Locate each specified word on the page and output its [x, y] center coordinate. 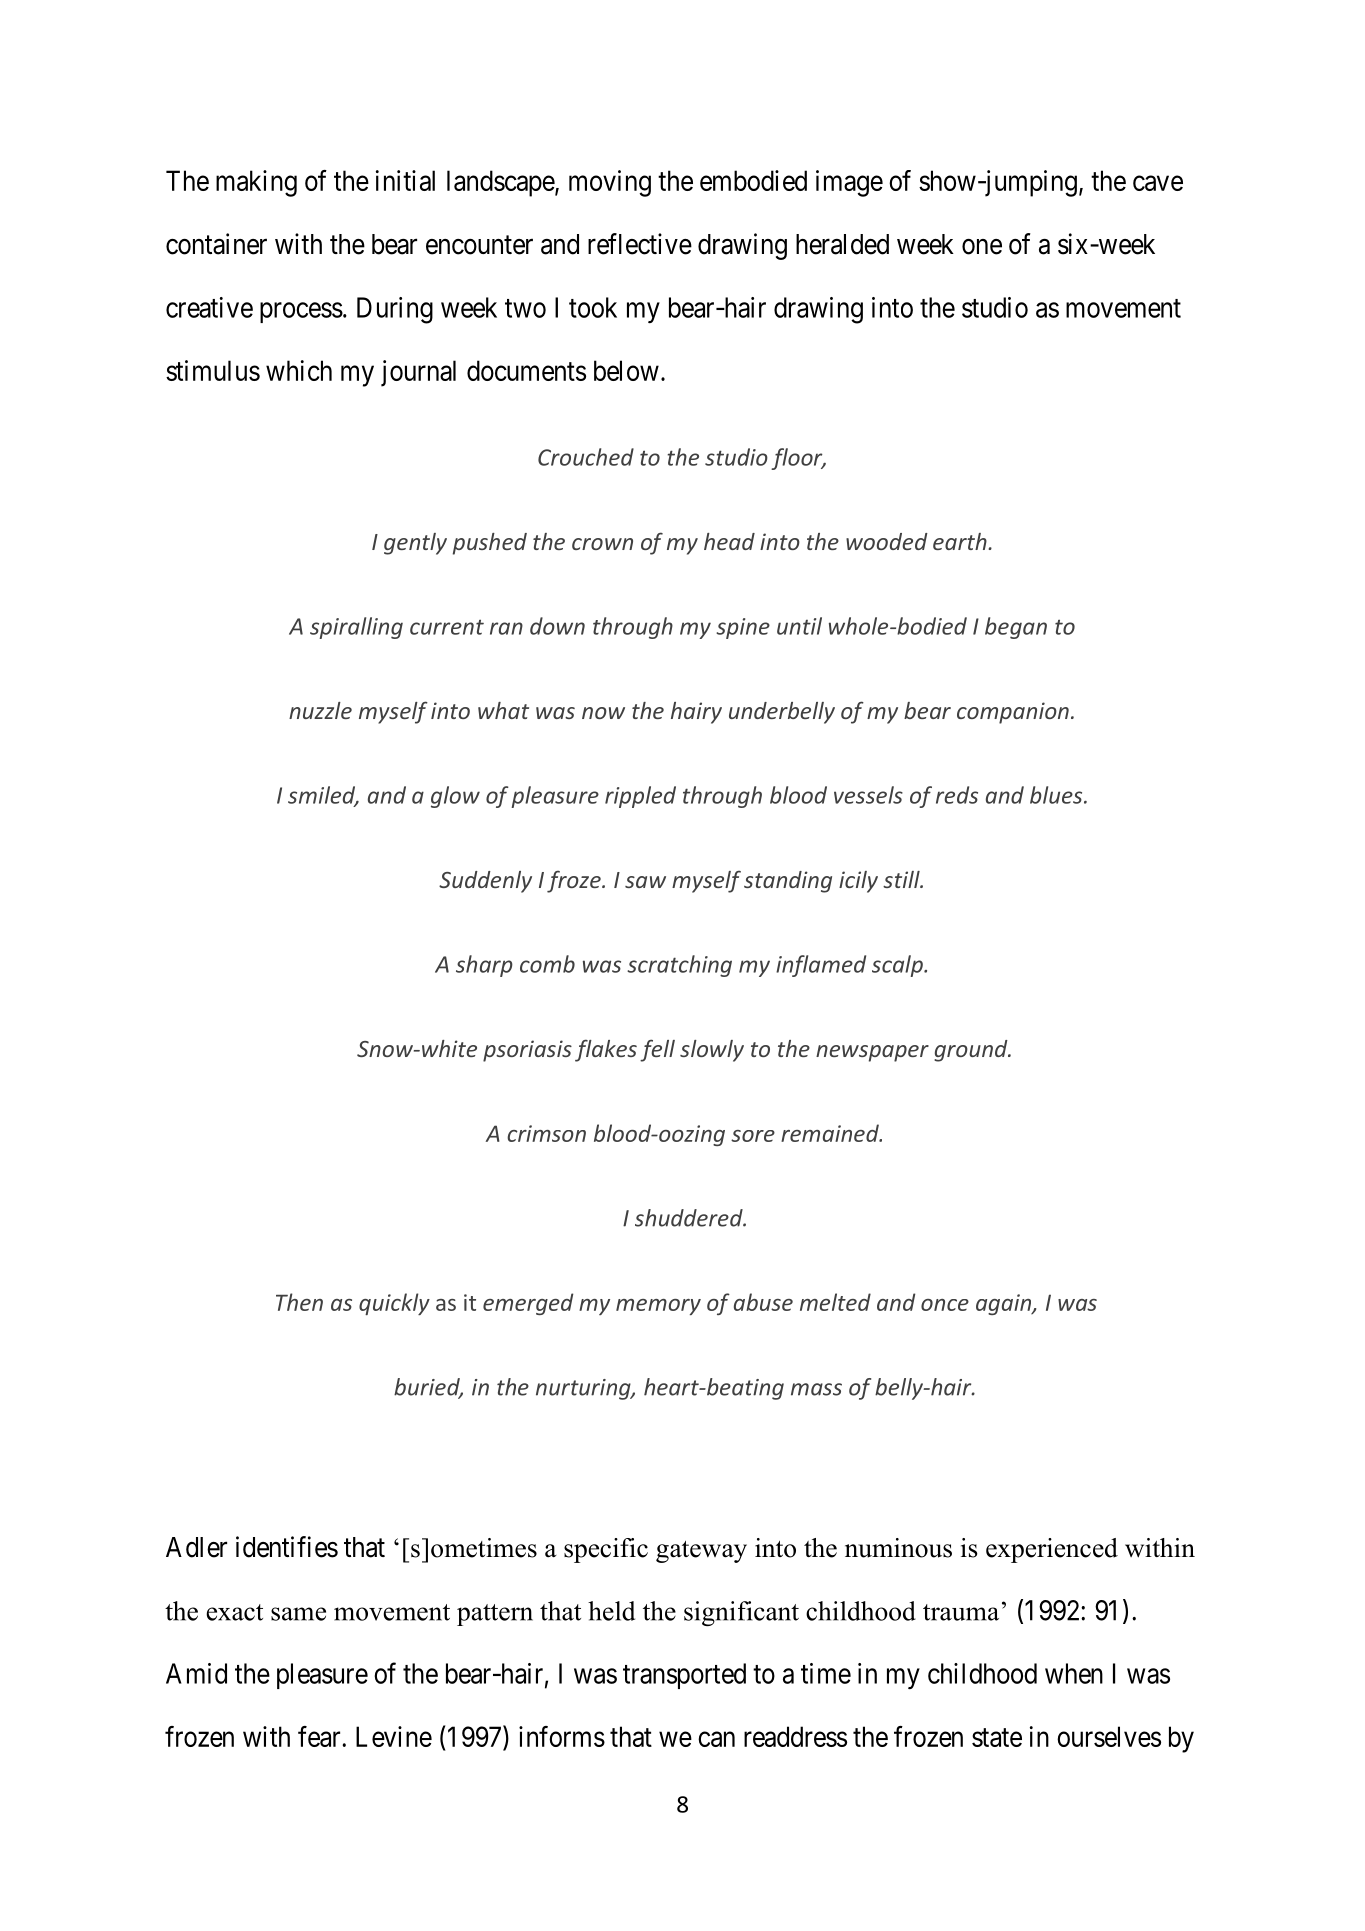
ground [972, 1051]
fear [320, 1736]
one [982, 247]
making [256, 183]
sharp [484, 966]
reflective [640, 244]
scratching [679, 966]
